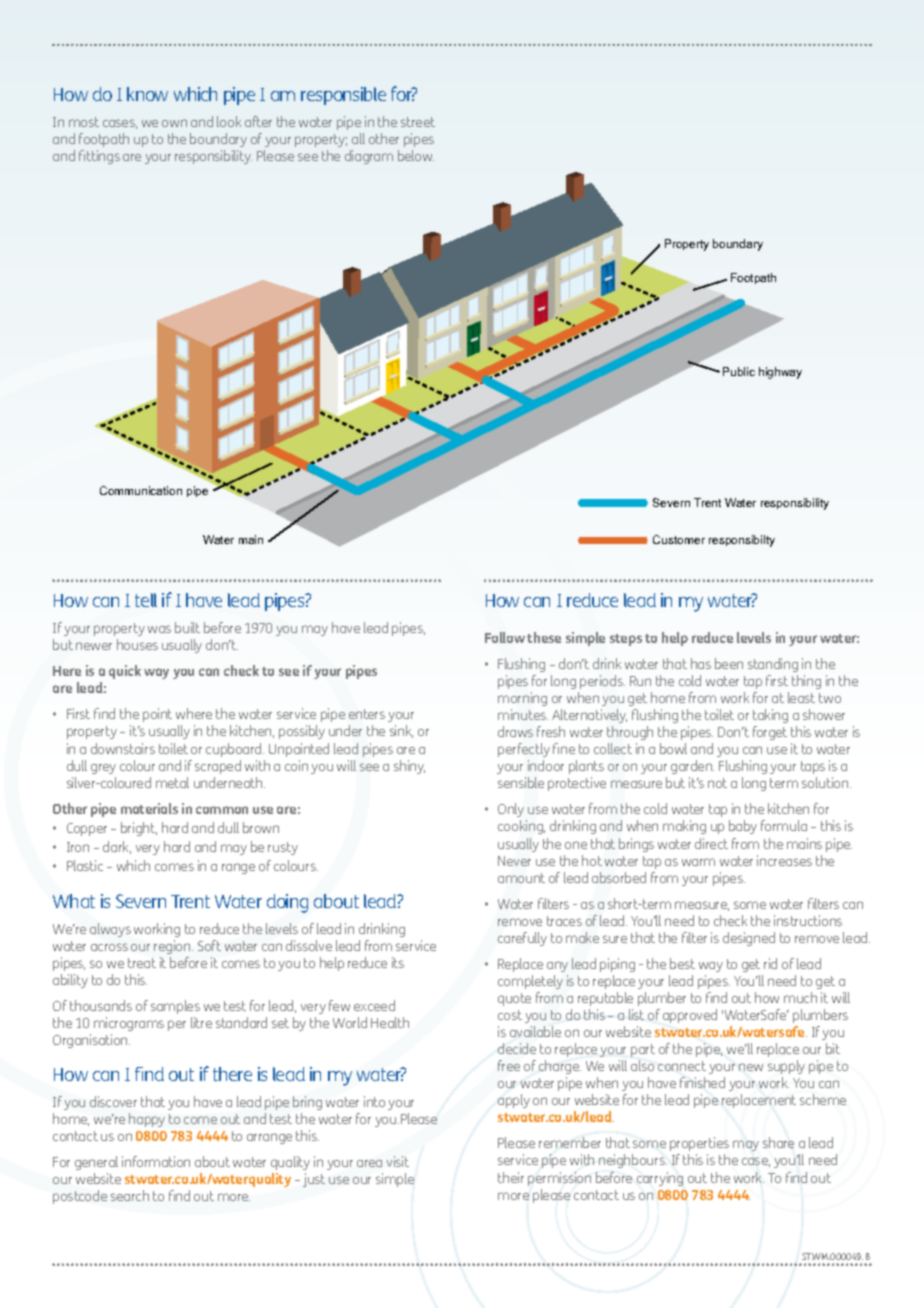 The image size is (924, 1308). Describe the element at coordinates (418, 122) in the screenshot. I see `street` at that location.
